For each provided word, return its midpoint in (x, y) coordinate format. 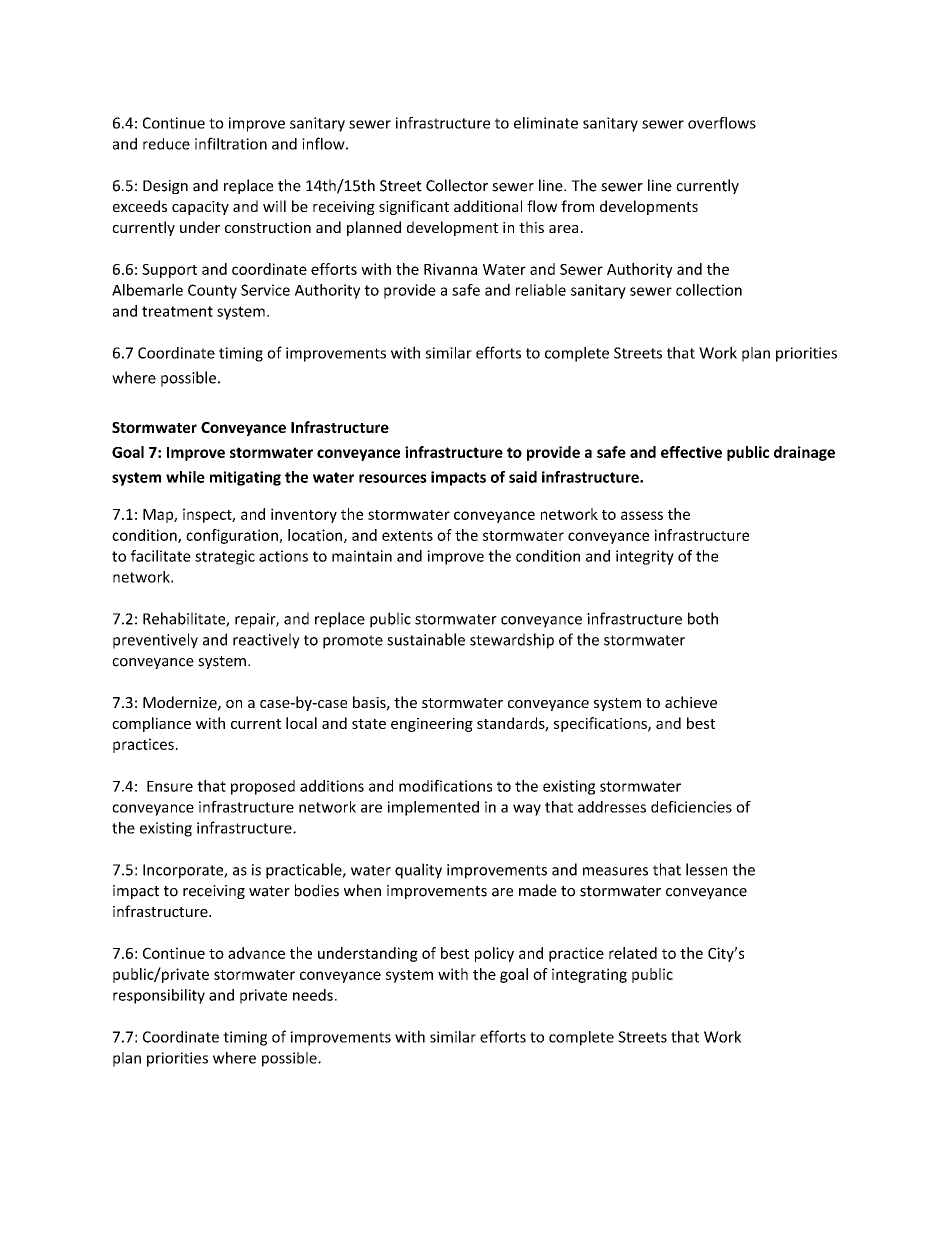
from (577, 206)
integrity (645, 557)
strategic (225, 557)
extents (407, 536)
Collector (457, 185)
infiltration (231, 143)
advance (256, 953)
